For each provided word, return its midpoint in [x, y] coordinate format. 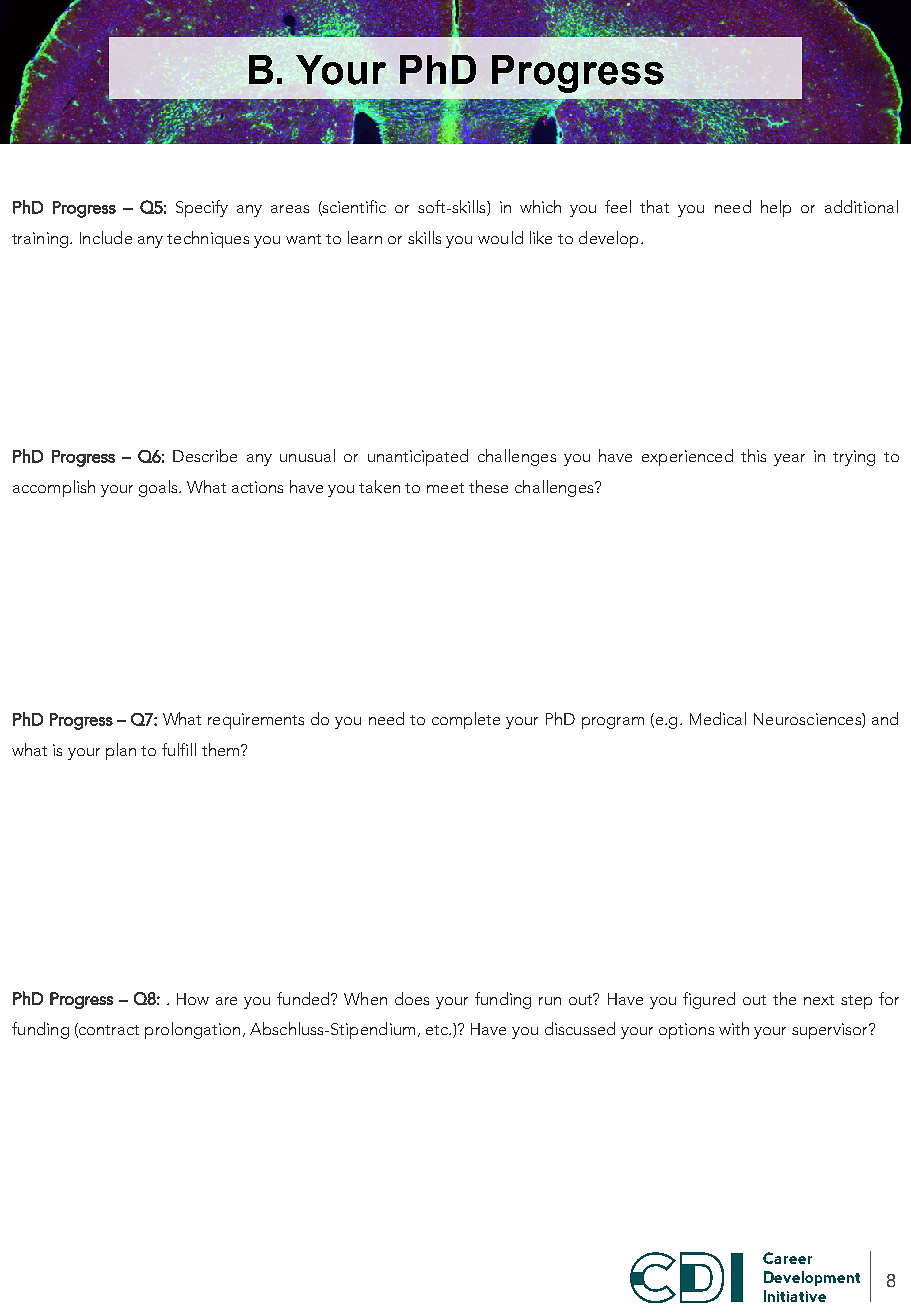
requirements [256, 721]
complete [466, 720]
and [885, 718]
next [819, 1000]
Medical [718, 718]
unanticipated [418, 457]
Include [106, 237]
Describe [205, 455]
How [193, 999]
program [613, 723]
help [776, 208]
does [412, 998]
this [753, 455]
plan [121, 751]
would [500, 237]
